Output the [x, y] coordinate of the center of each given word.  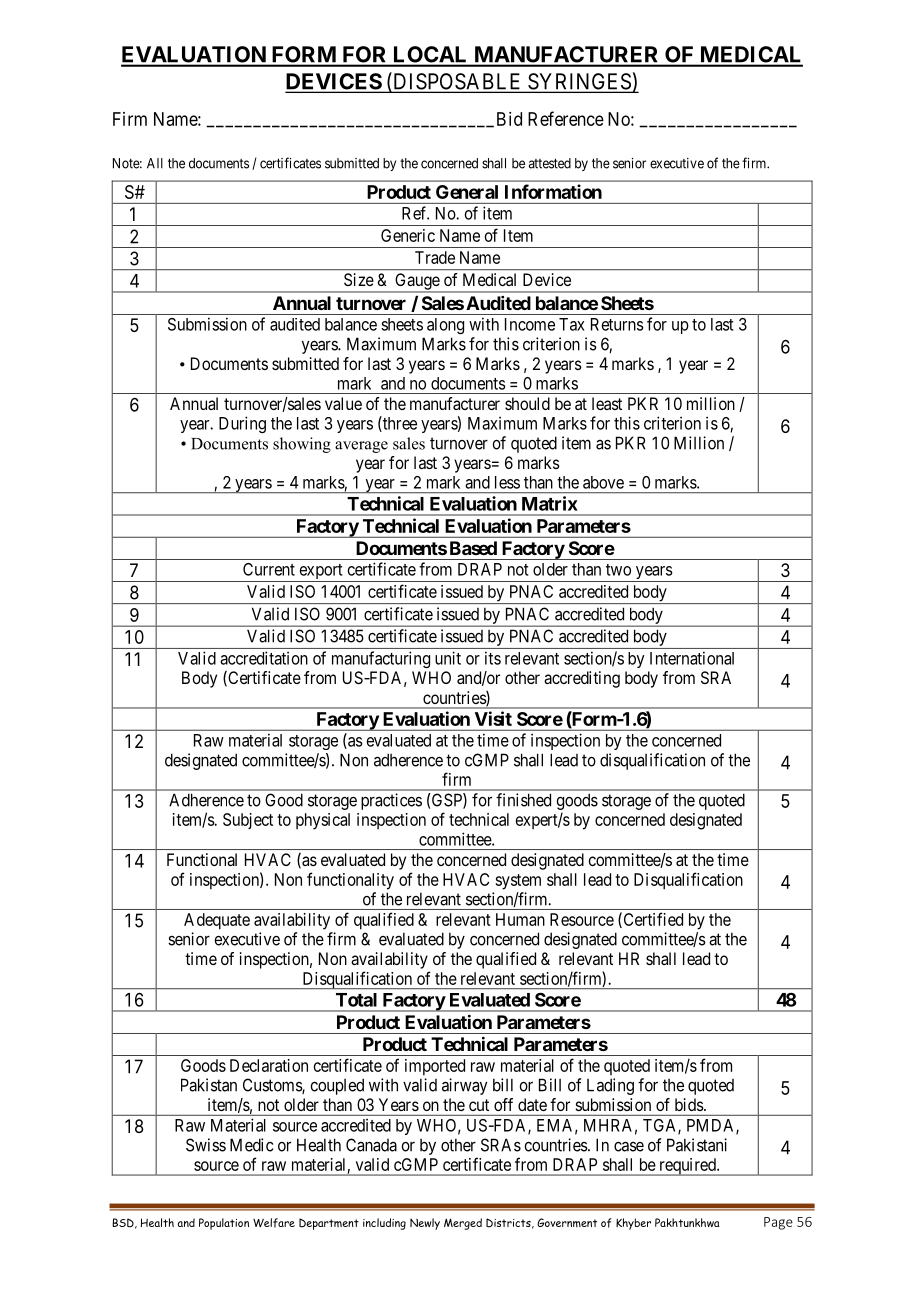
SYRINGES [579, 82]
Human [520, 919]
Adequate [217, 921]
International [692, 658]
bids [689, 1104]
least [607, 403]
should [527, 403]
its [493, 658]
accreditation [264, 658]
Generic [408, 235]
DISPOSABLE [457, 82]
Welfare [274, 1223]
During [242, 424]
